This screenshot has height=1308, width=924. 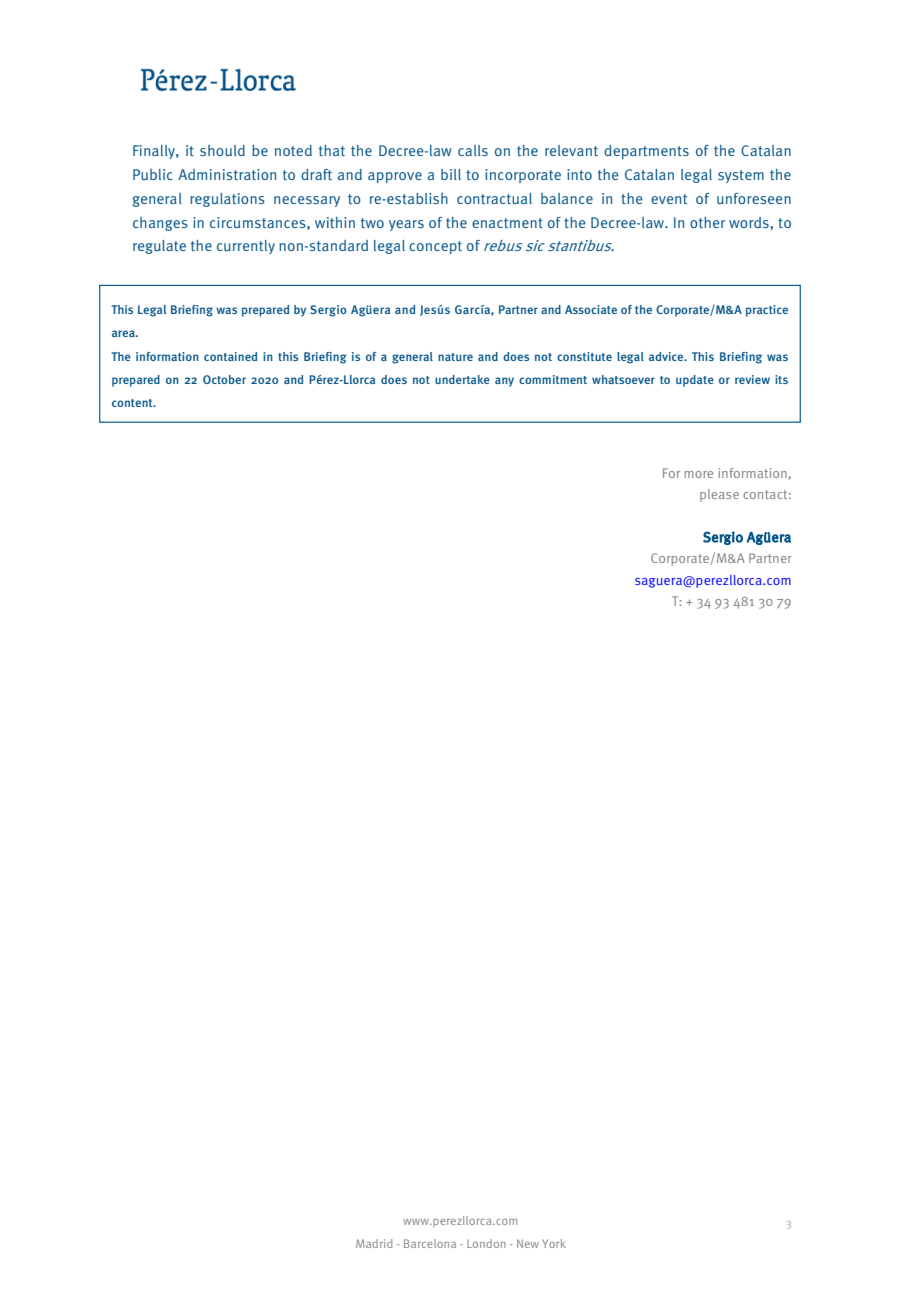 What do you see at coordinates (430, 1243) in the screenshot?
I see `Barcelona` at bounding box center [430, 1243].
